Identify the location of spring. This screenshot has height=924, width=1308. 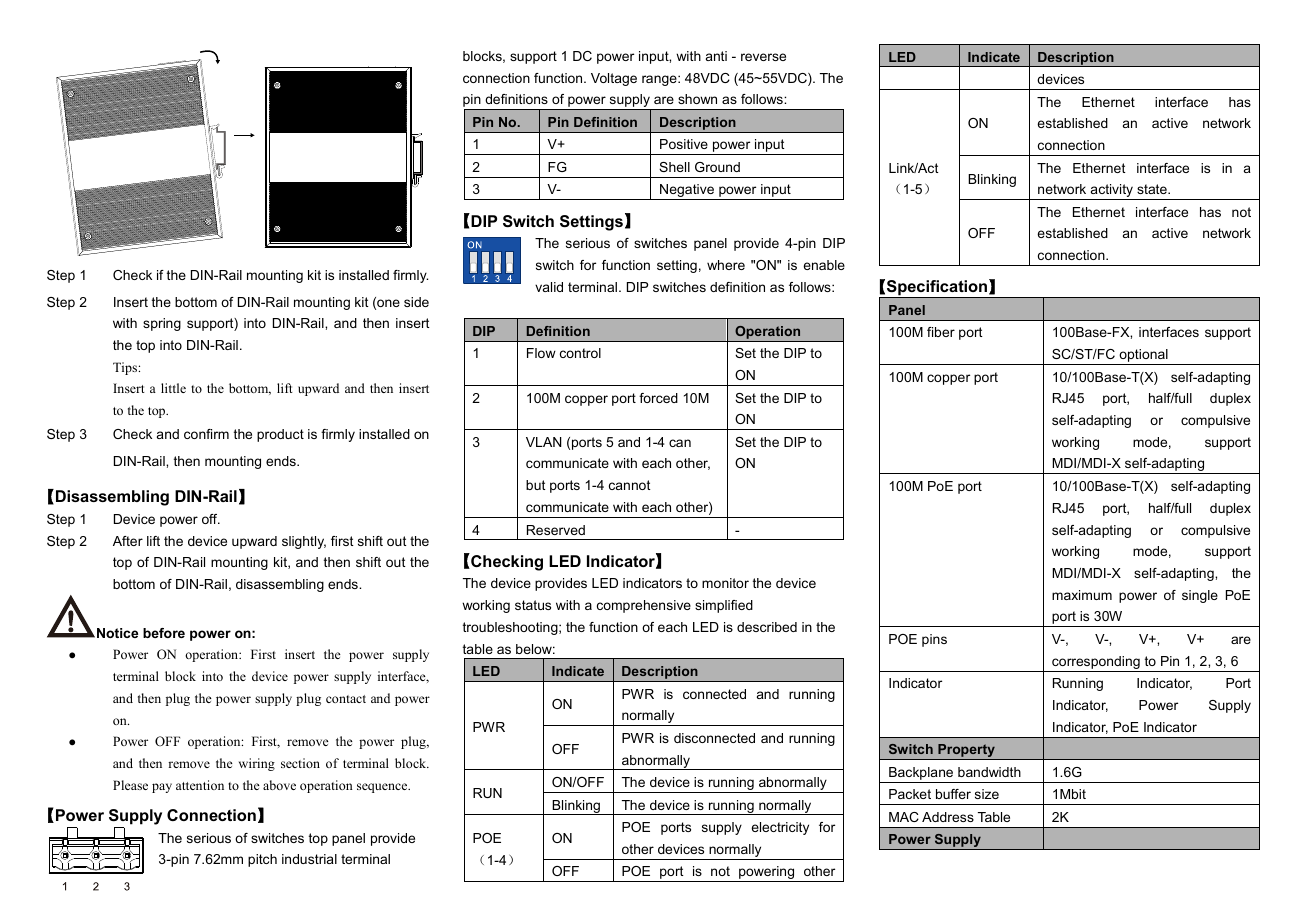
(162, 324).
